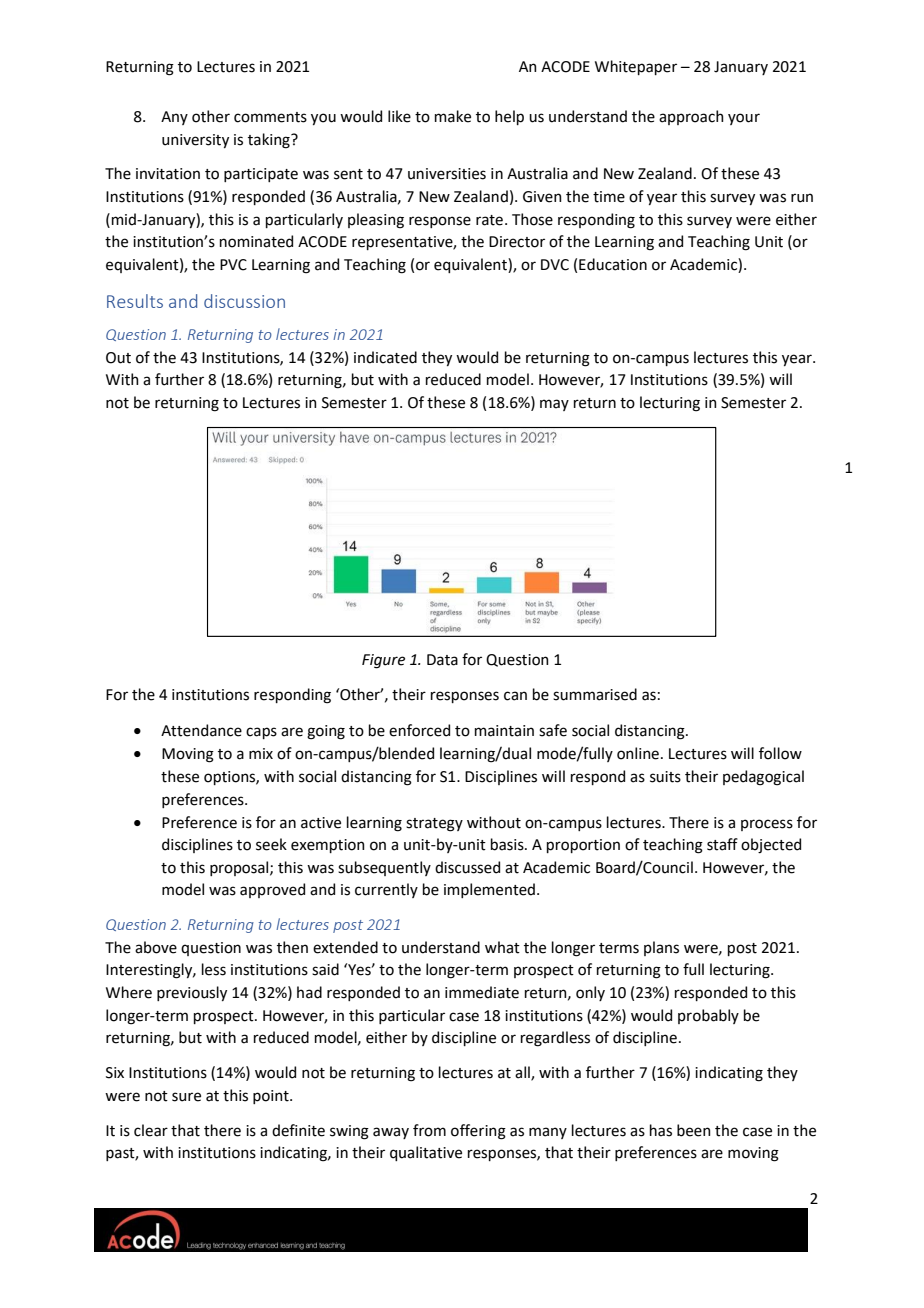 The image size is (924, 1308). Describe the element at coordinates (722, 844) in the screenshot. I see `staff` at that location.
